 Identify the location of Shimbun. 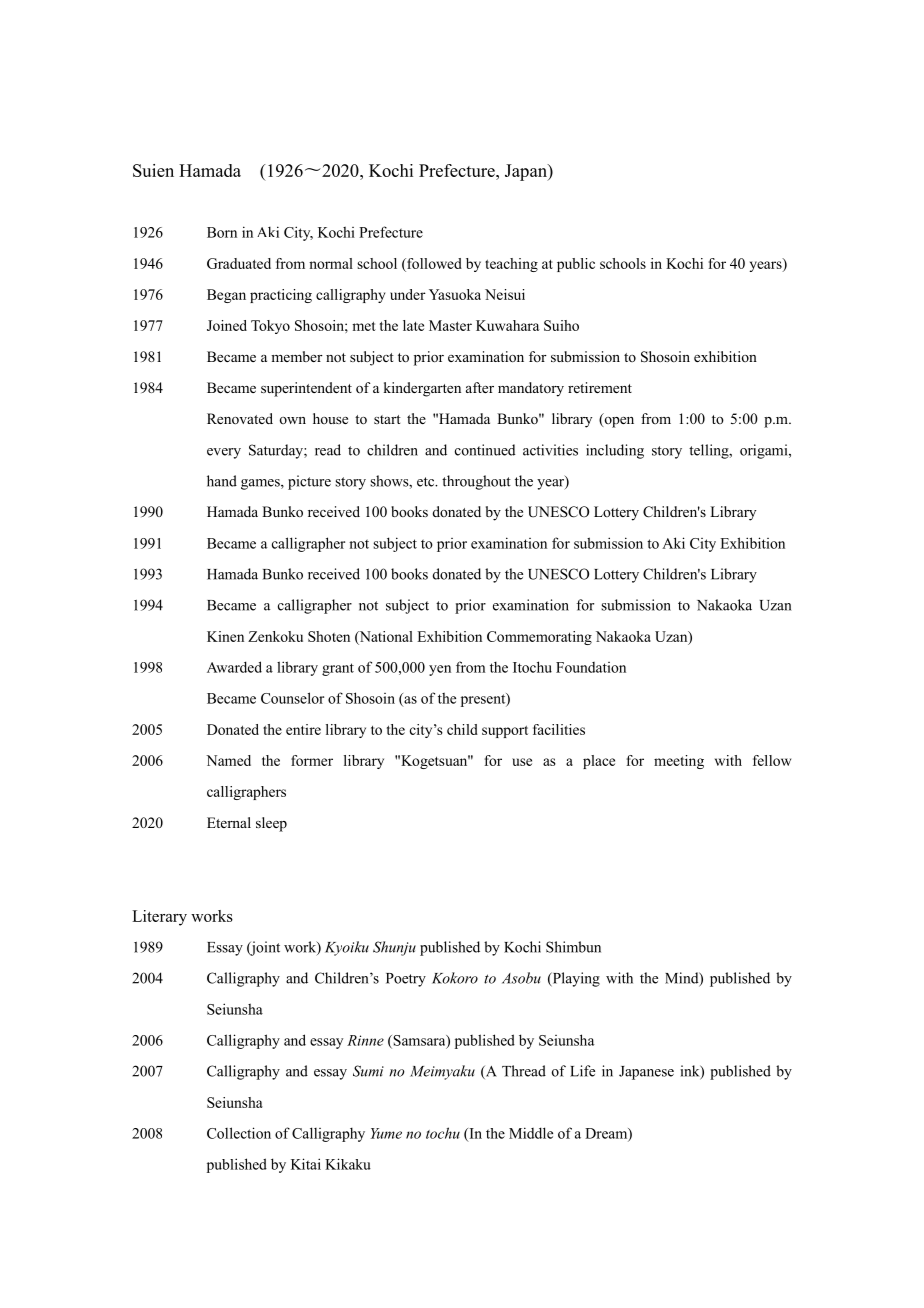
(573, 947).
